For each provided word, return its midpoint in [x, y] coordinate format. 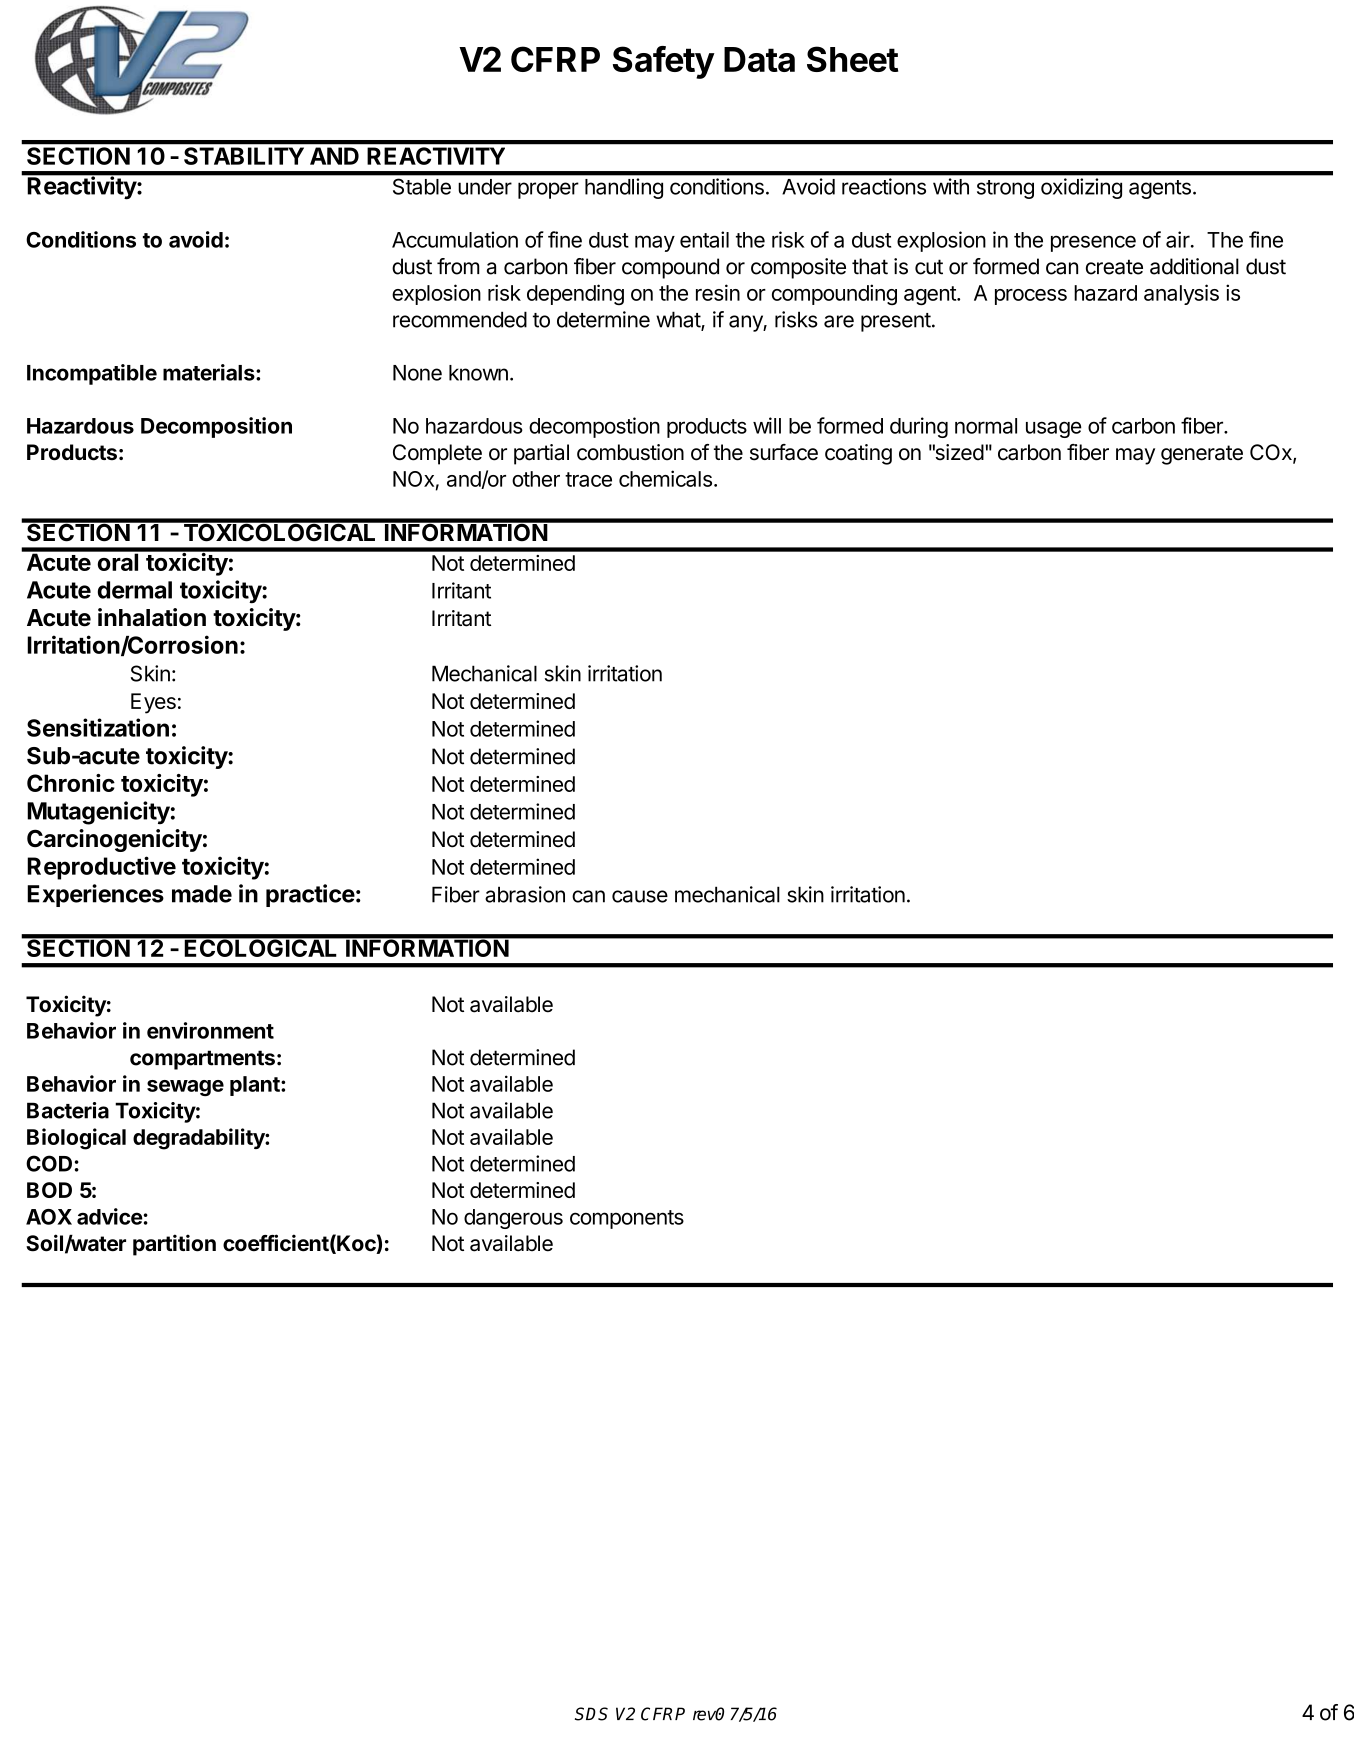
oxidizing [1081, 188]
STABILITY [244, 156]
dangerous [513, 1219]
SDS [591, 1714]
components [627, 1219]
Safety [664, 62]
